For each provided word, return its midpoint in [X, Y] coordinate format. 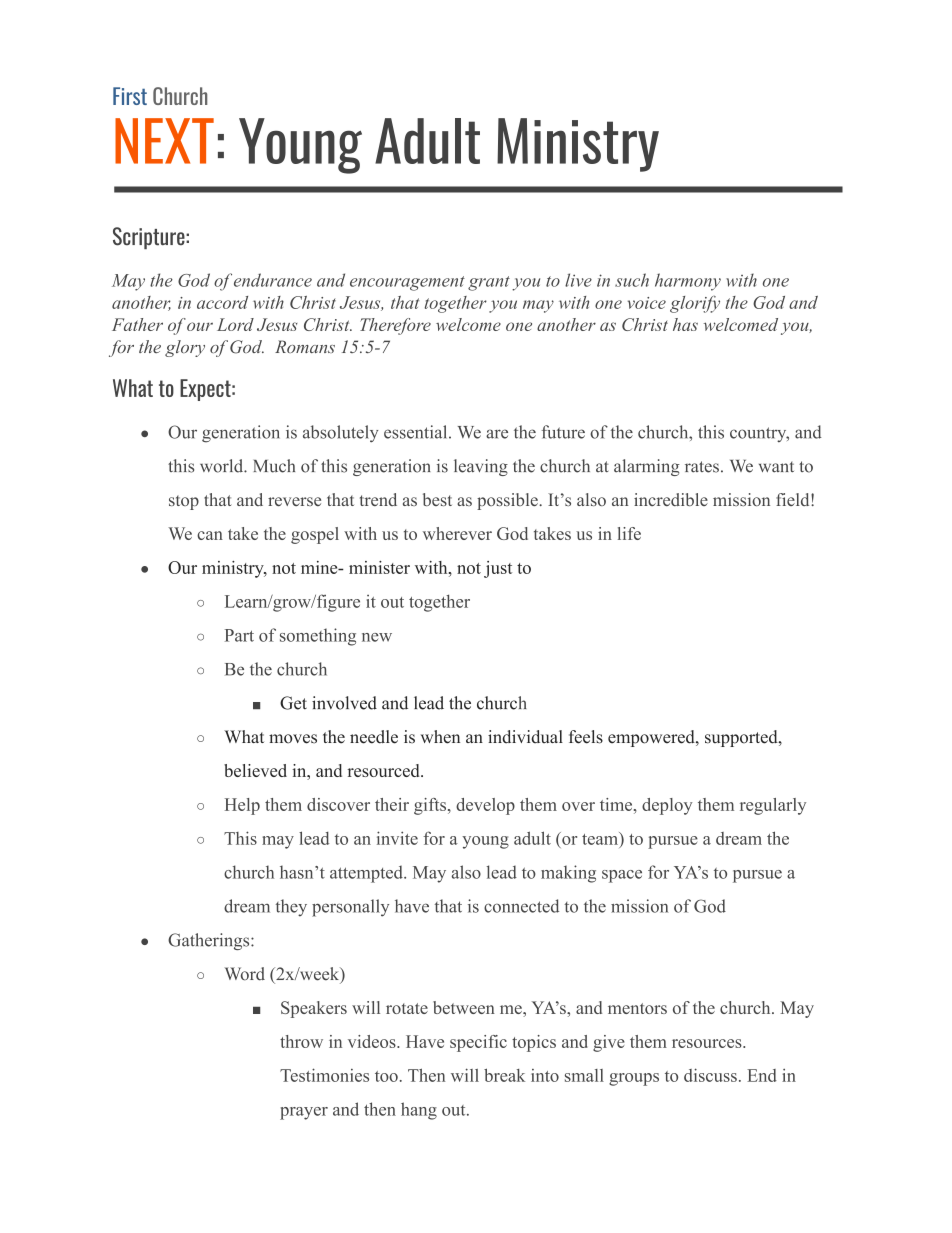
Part [239, 635]
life [629, 533]
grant [489, 283]
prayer [304, 1113]
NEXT [164, 141]
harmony [688, 282]
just [498, 569]
